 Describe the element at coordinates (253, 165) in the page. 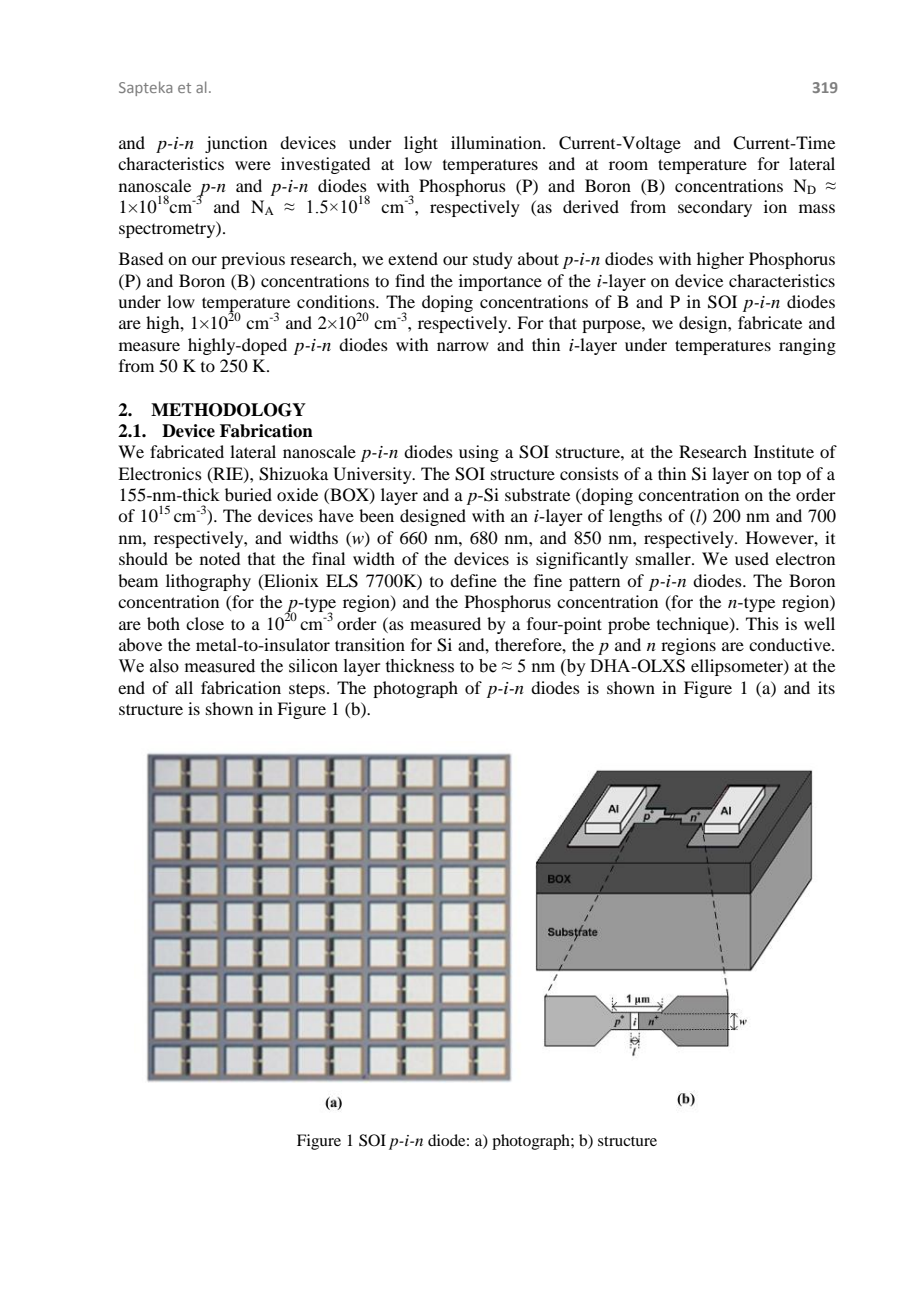

I see `were` at that location.
